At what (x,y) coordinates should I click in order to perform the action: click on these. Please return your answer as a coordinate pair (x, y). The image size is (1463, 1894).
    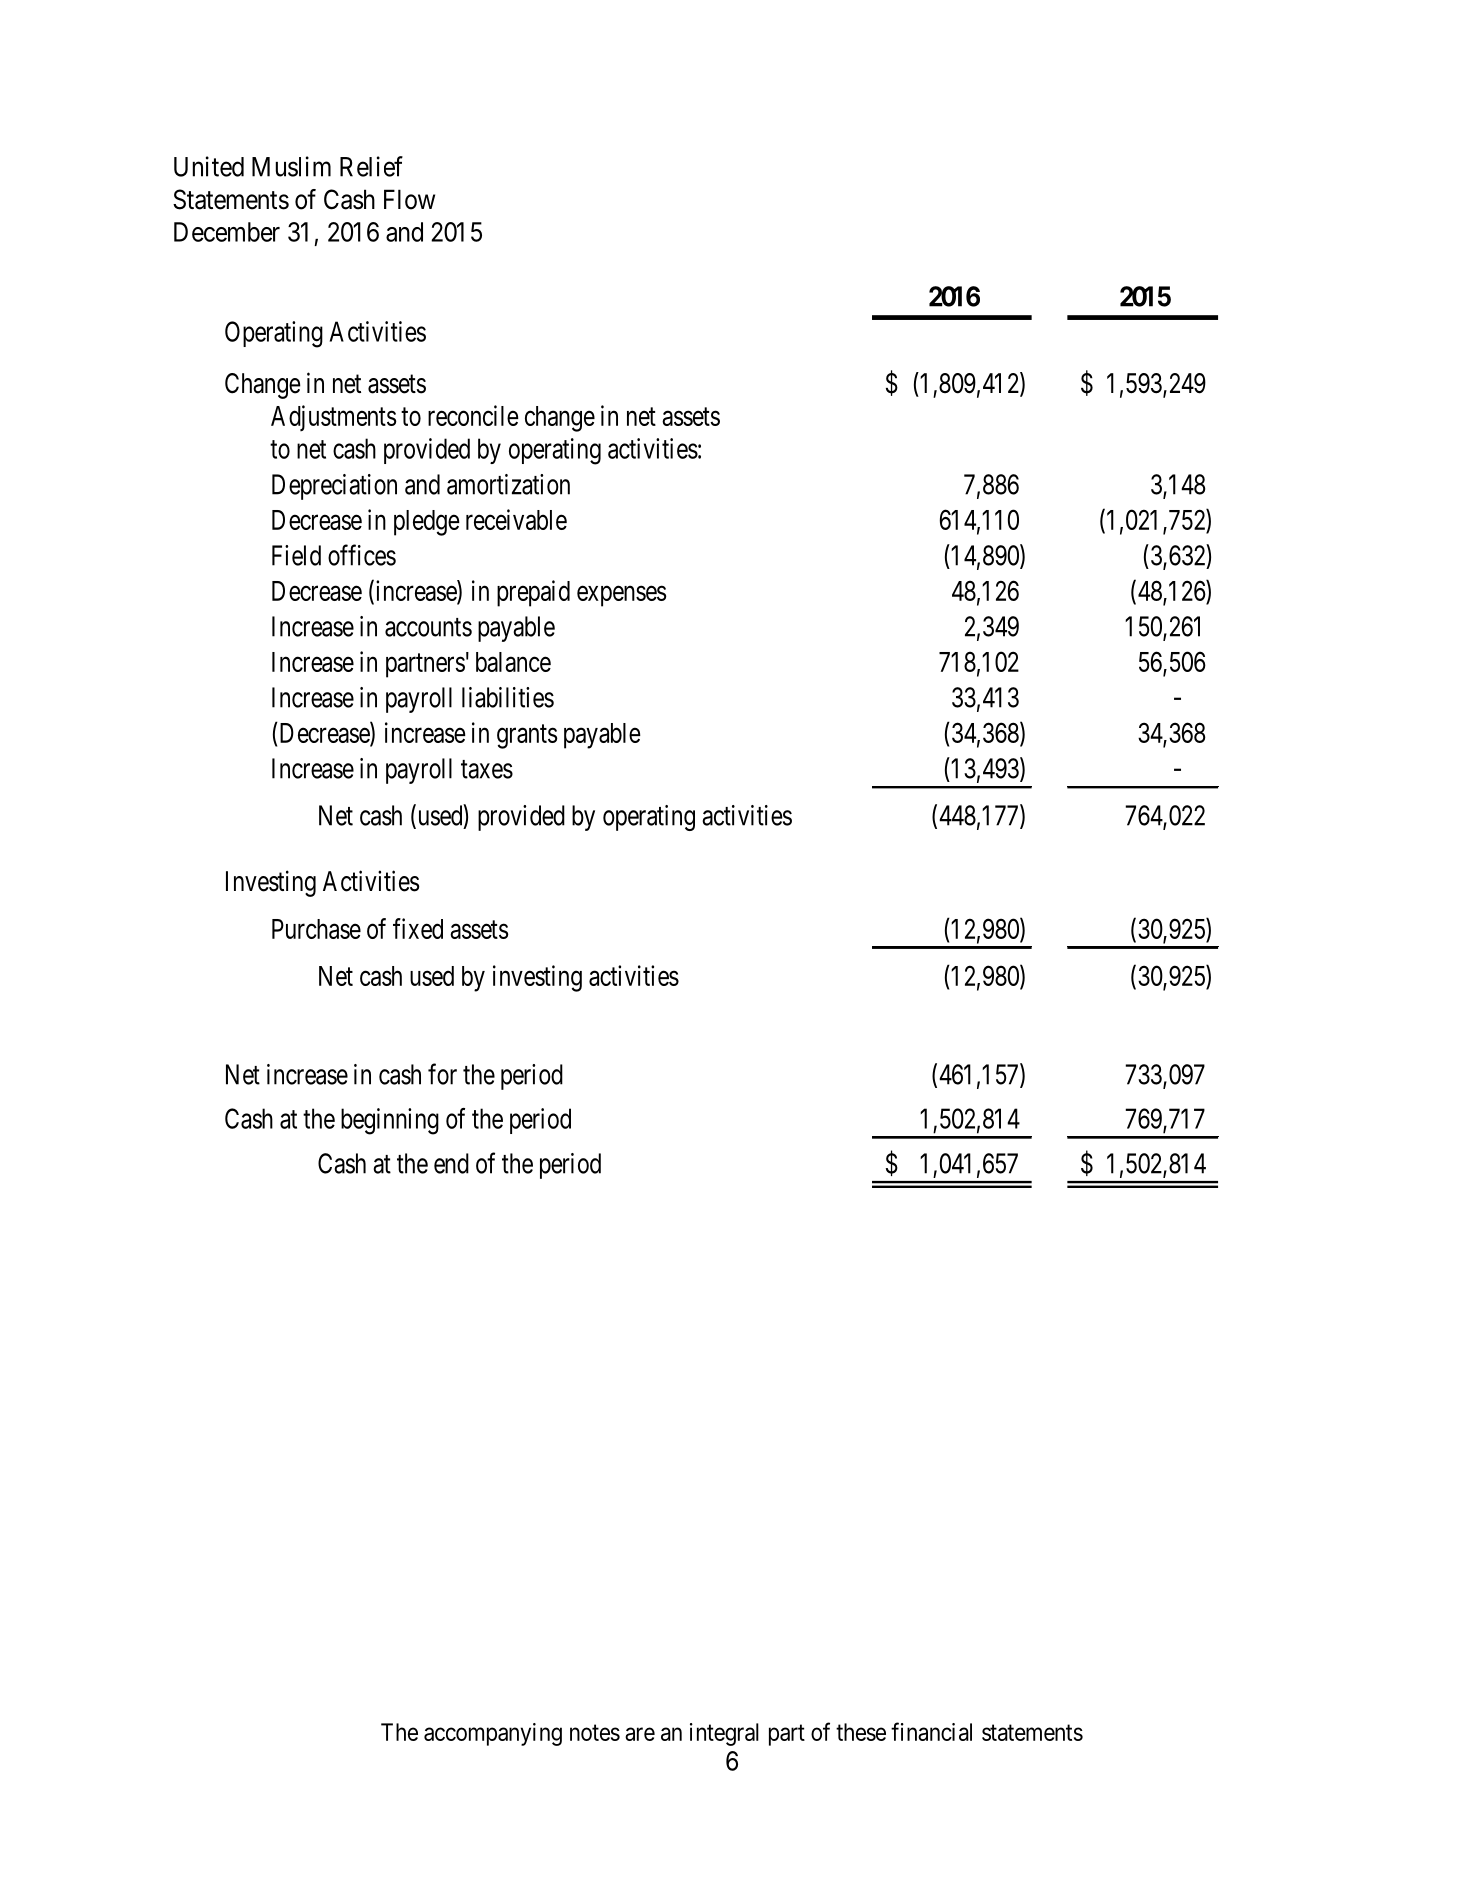
    Looking at the image, I should click on (861, 1732).
